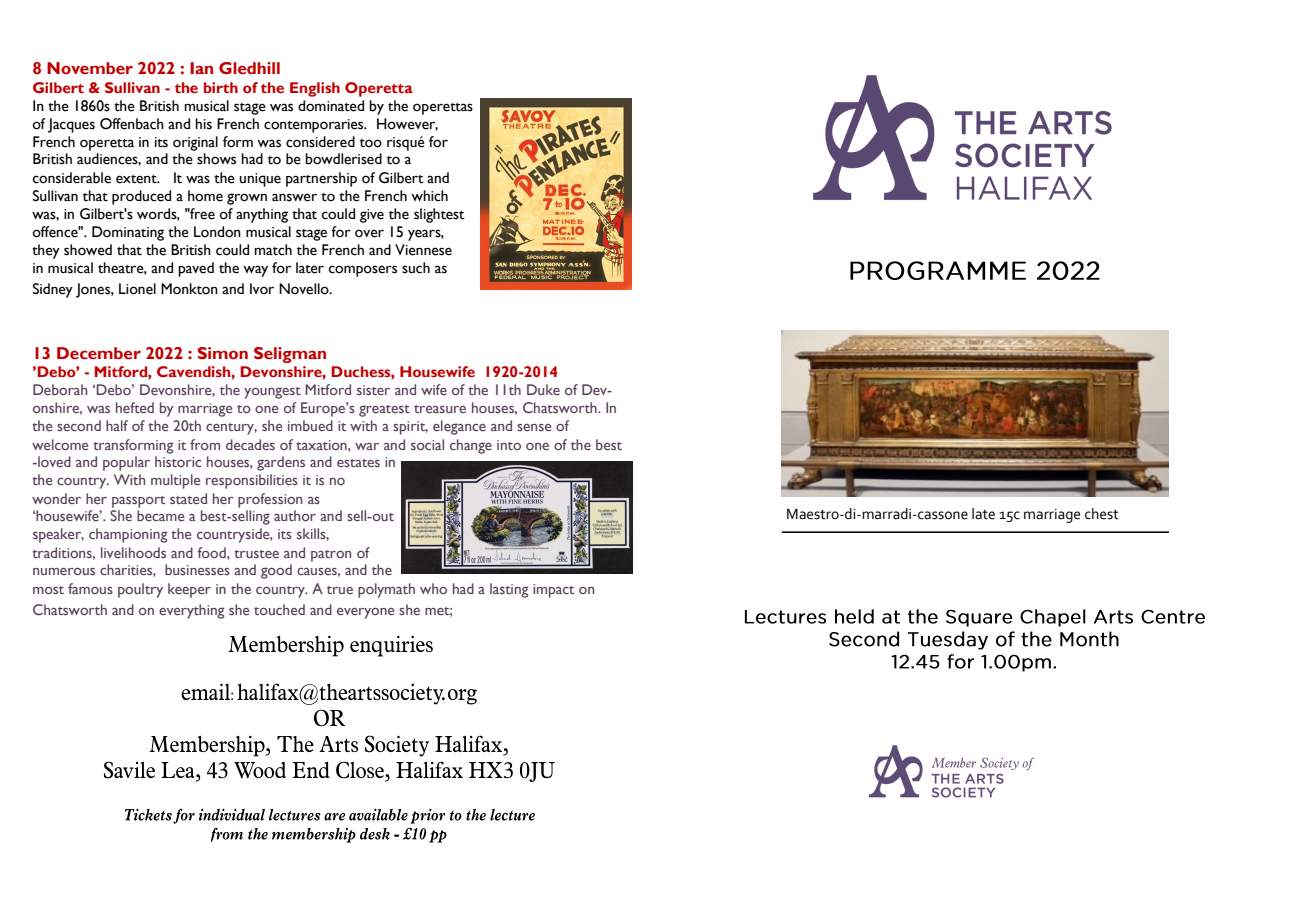  Describe the element at coordinates (221, 87) in the document. I see `birth` at that location.
